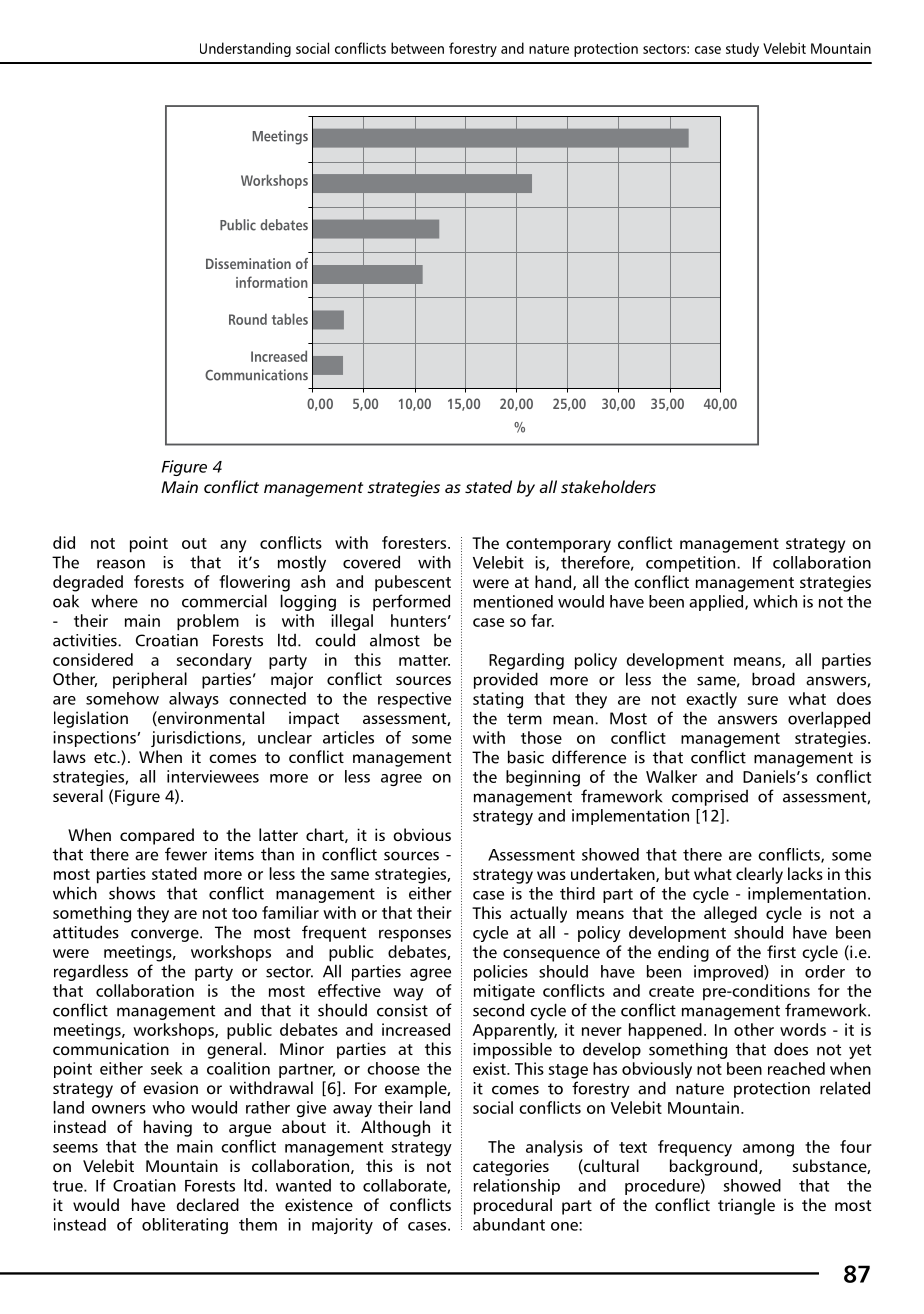 The width and height of the image is (924, 1314). I want to click on matter, so click(424, 660).
